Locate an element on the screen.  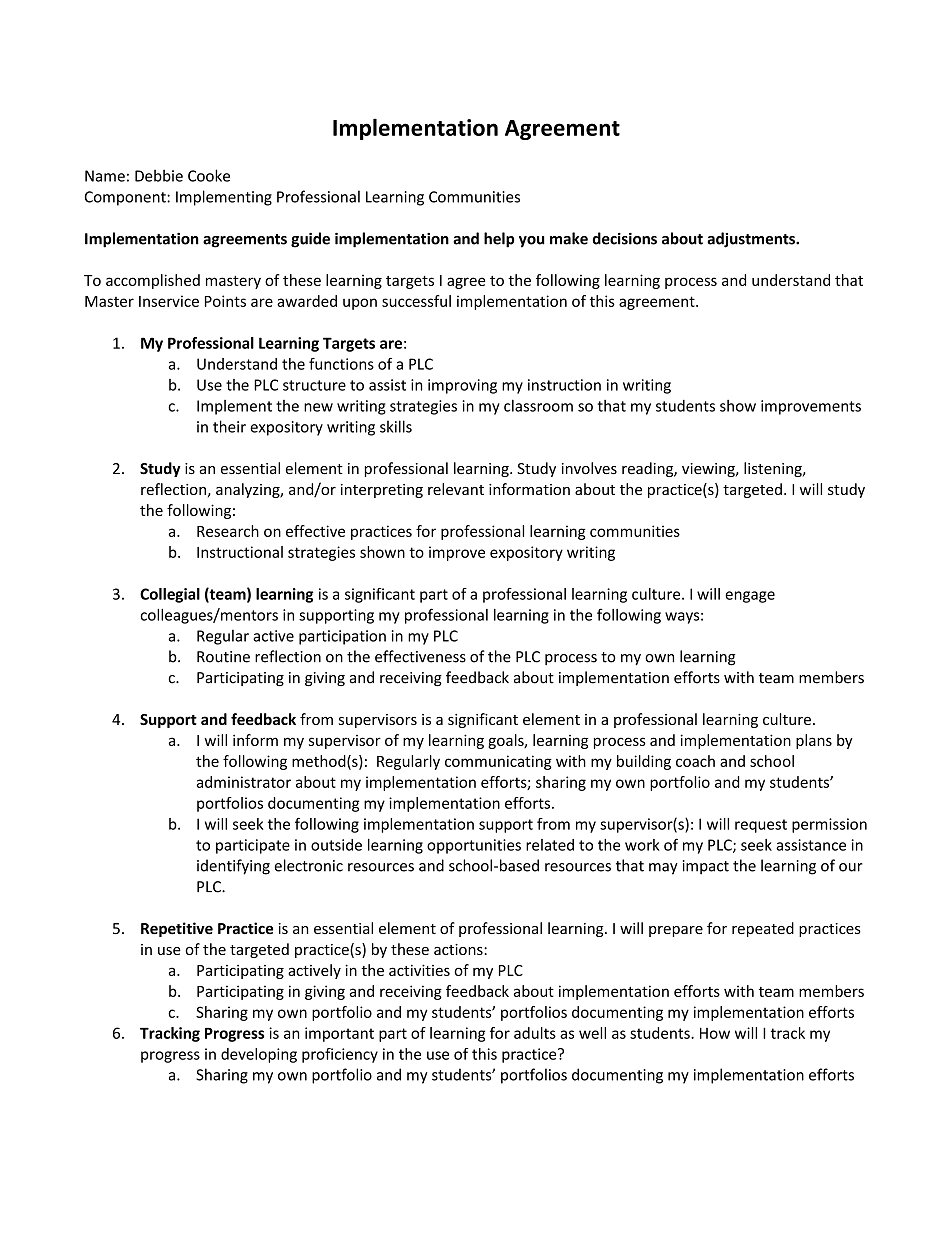
communicating is located at coordinates (498, 762).
